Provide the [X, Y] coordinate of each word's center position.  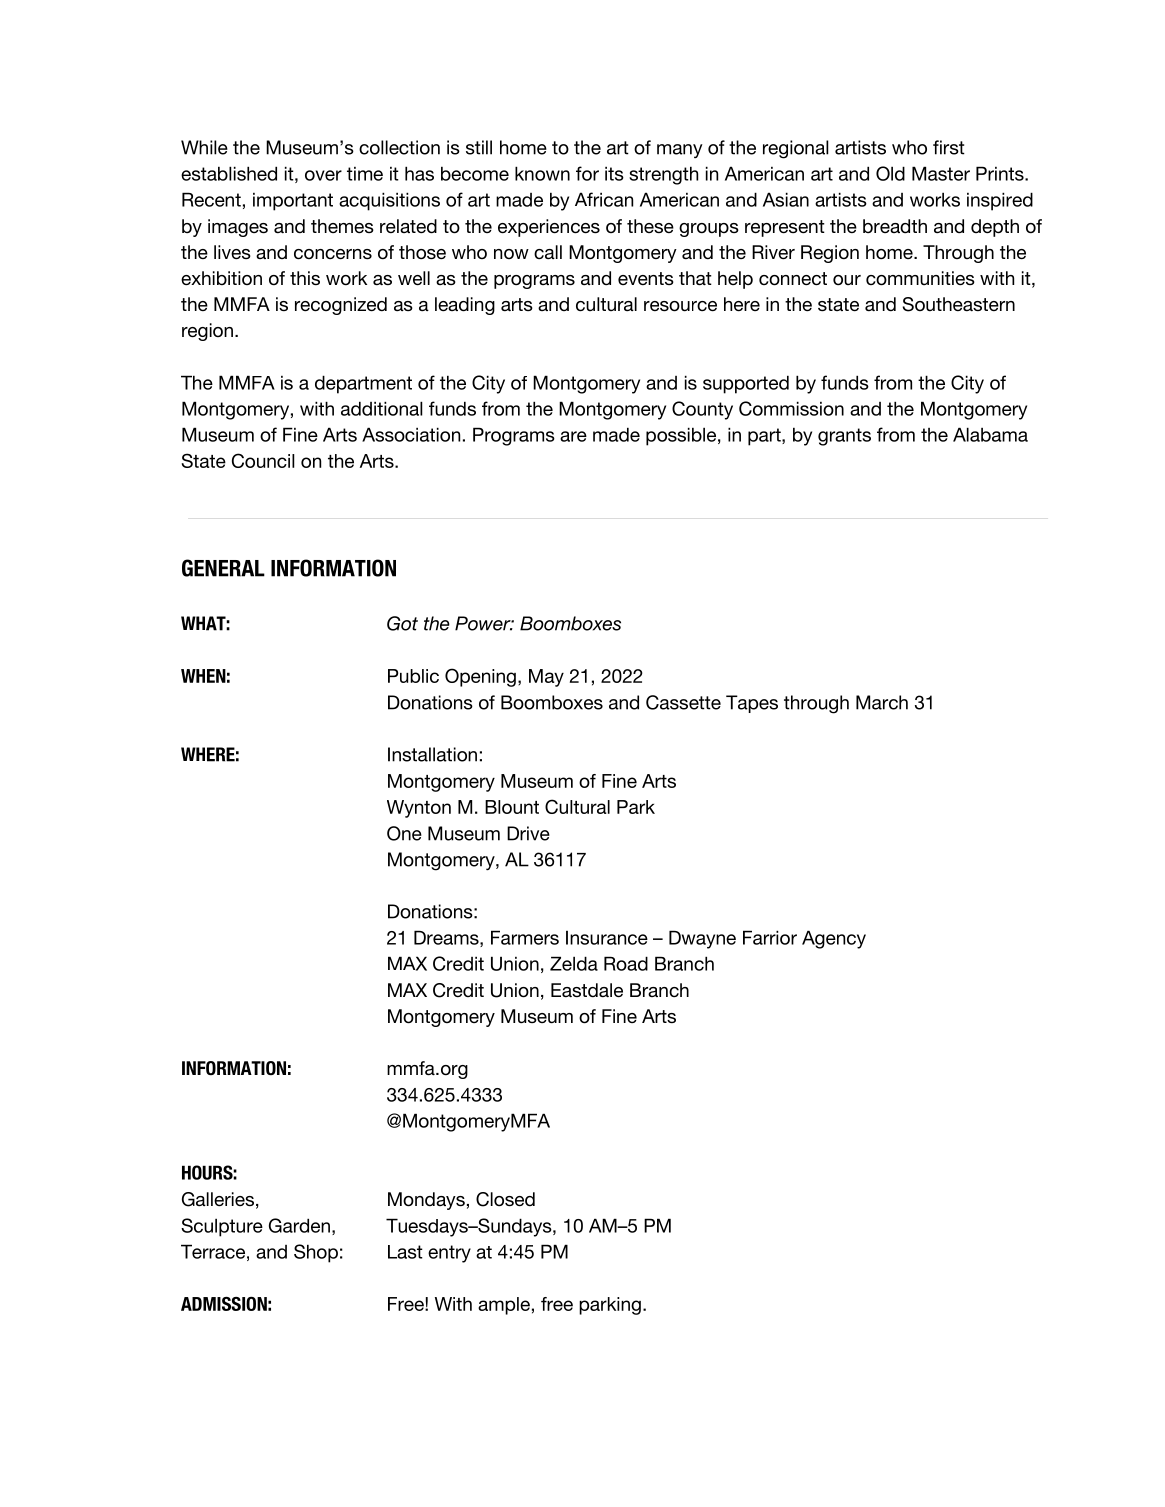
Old [890, 173]
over [323, 175]
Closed [505, 1199]
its [614, 173]
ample [504, 1306]
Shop [316, 1253]
